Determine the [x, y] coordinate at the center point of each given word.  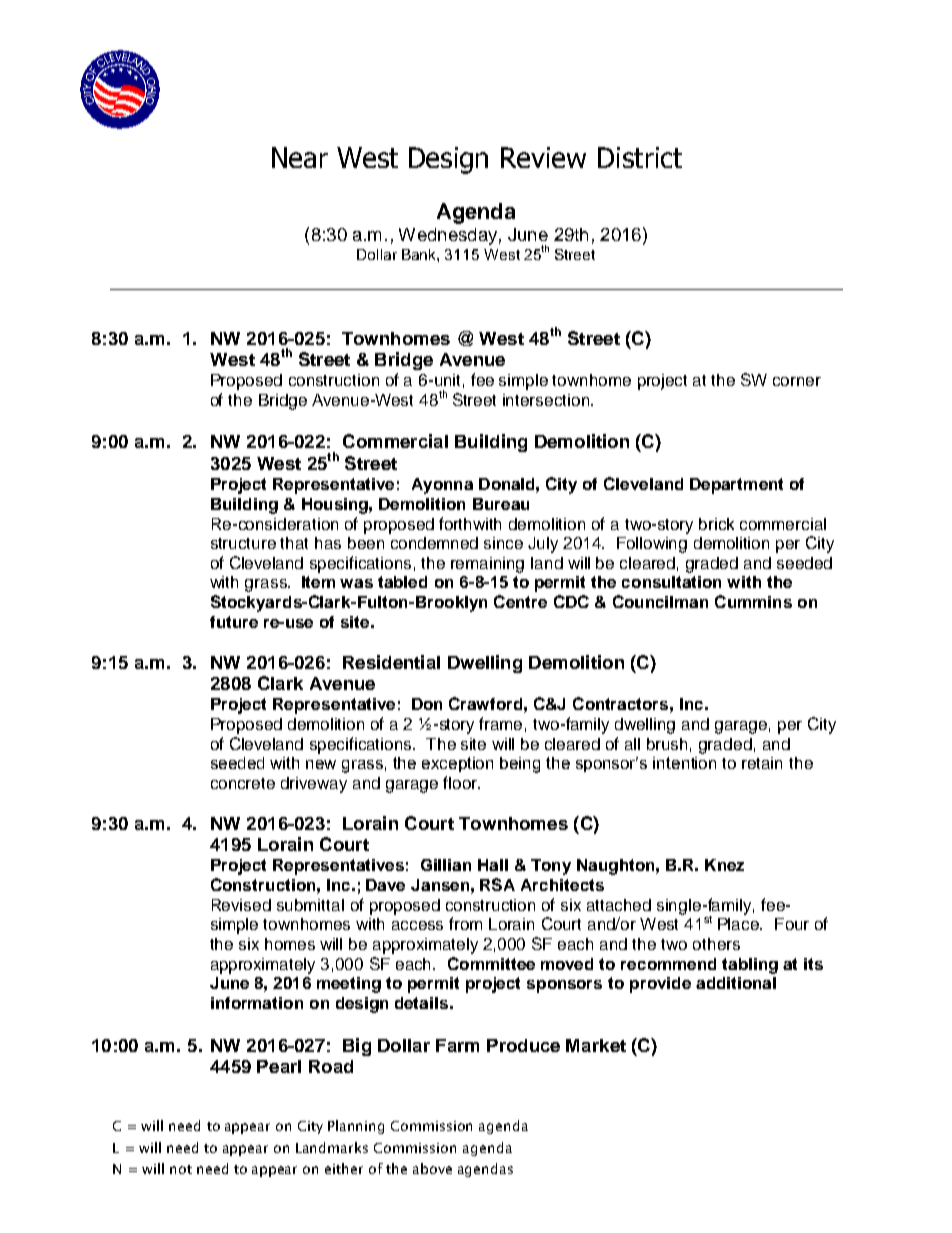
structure [243, 543]
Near [300, 157]
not [181, 1169]
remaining [487, 565]
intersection [546, 400]
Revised [241, 905]
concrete [243, 783]
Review [543, 157]
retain [762, 763]
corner [797, 381]
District [640, 157]
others [716, 944]
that [294, 543]
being [520, 765]
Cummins [753, 601]
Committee [491, 963]
